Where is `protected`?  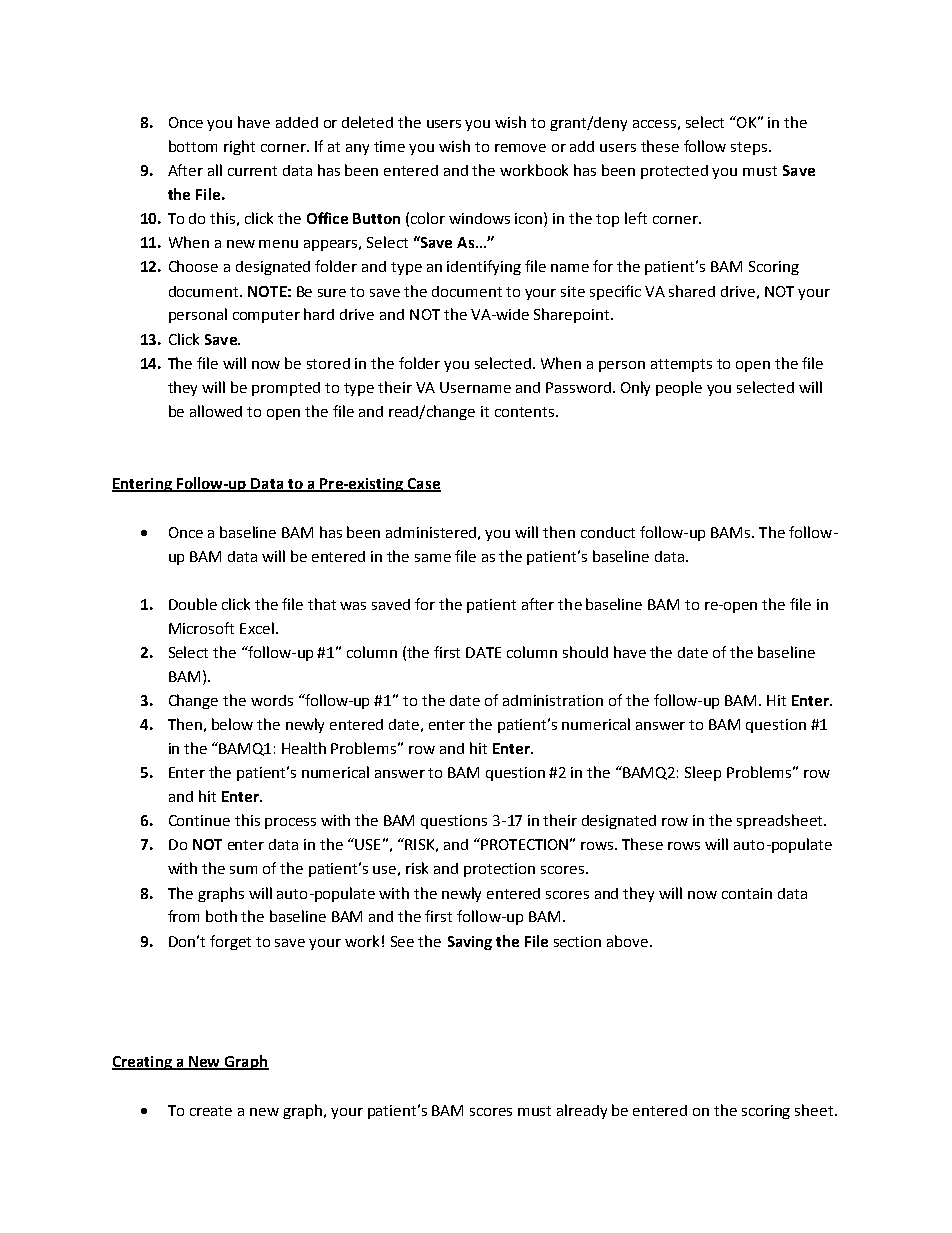 protected is located at coordinates (674, 172).
